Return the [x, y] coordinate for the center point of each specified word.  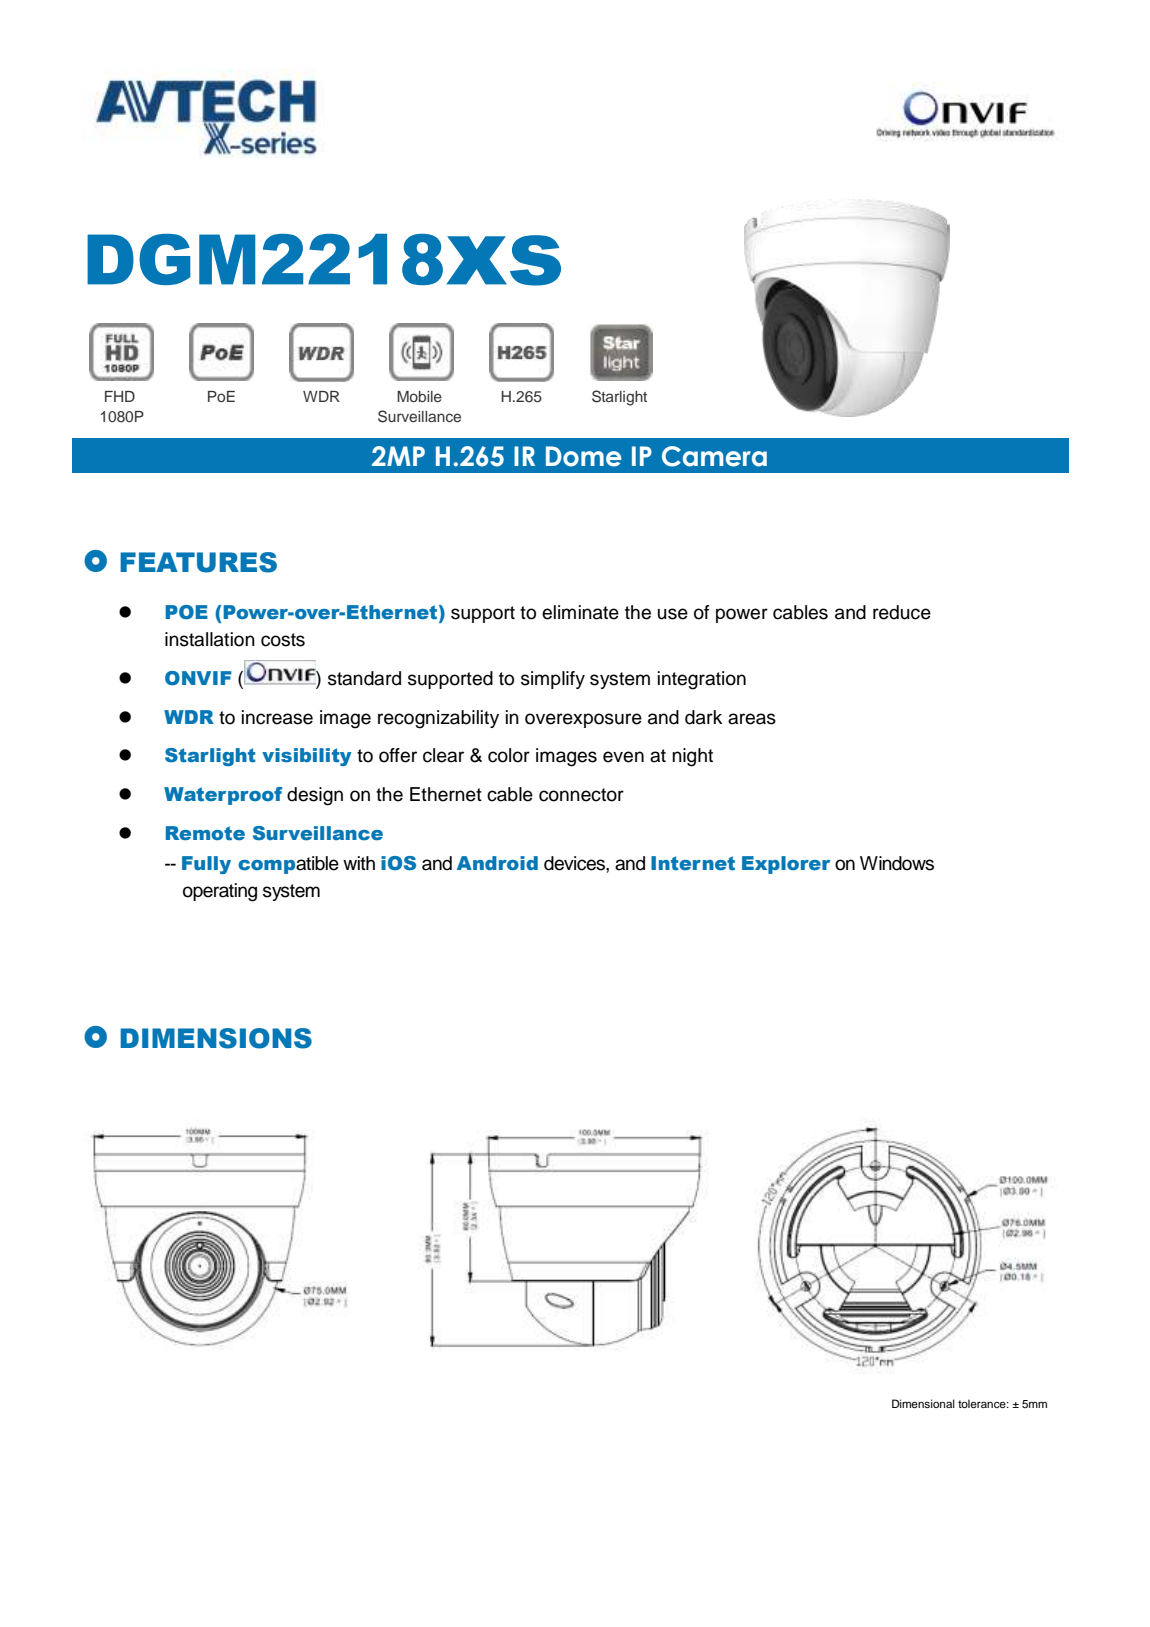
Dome [584, 456]
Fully [206, 865]
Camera [714, 456]
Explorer [786, 865]
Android [497, 863]
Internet [693, 863]
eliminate [580, 612]
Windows [897, 863]
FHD [120, 396]
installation [210, 639]
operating [220, 892]
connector [581, 795]
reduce [902, 612]
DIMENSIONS [216, 1038]
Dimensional [923, 1403]
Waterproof [223, 796]
